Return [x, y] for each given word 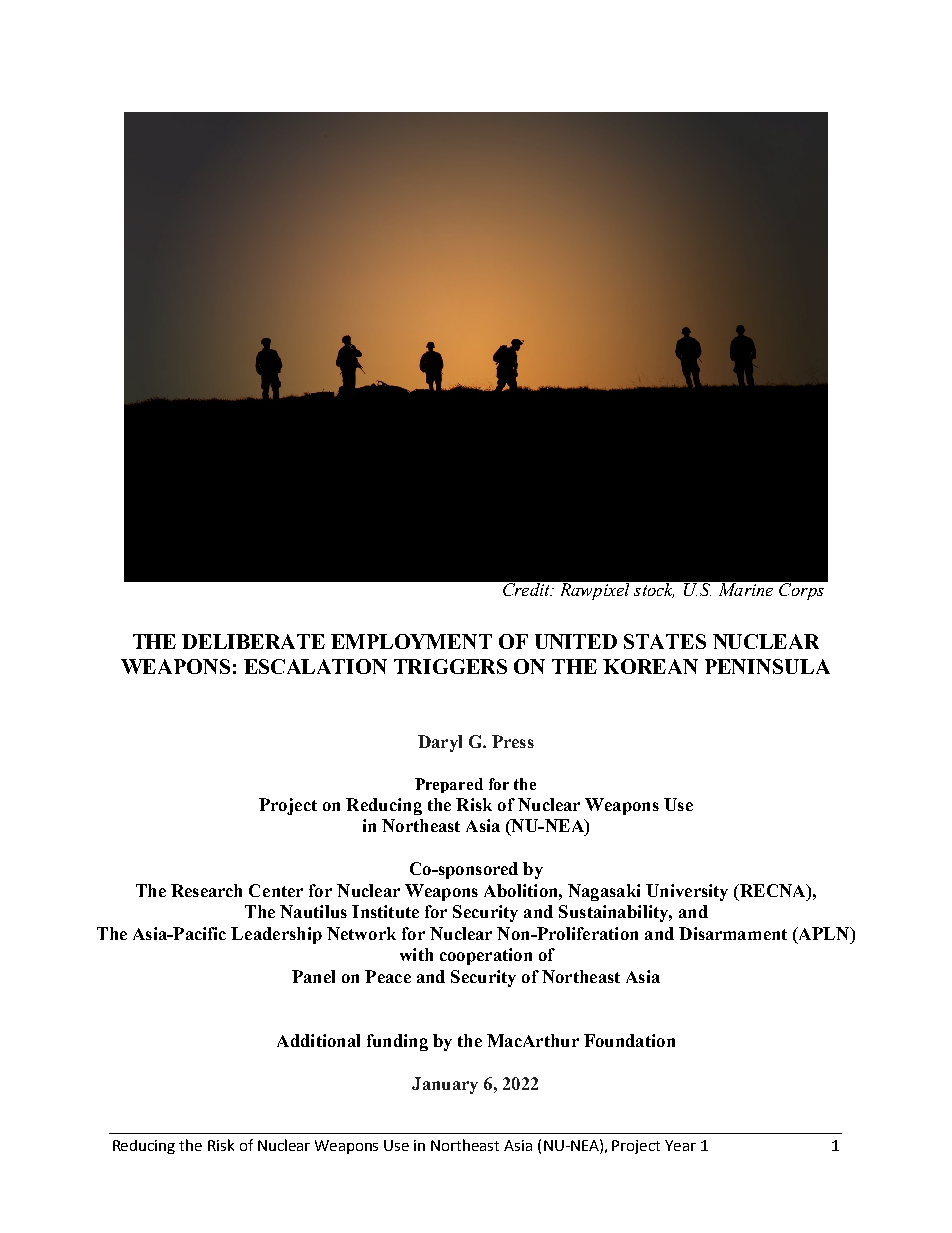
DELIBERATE [253, 641]
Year [680, 1145]
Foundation [629, 1040]
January [445, 1085]
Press [513, 741]
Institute [385, 911]
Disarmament [733, 933]
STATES [665, 641]
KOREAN [650, 666]
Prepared [449, 785]
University [687, 892]
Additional [318, 1040]
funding [397, 1042]
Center [276, 890]
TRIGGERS [450, 666]
